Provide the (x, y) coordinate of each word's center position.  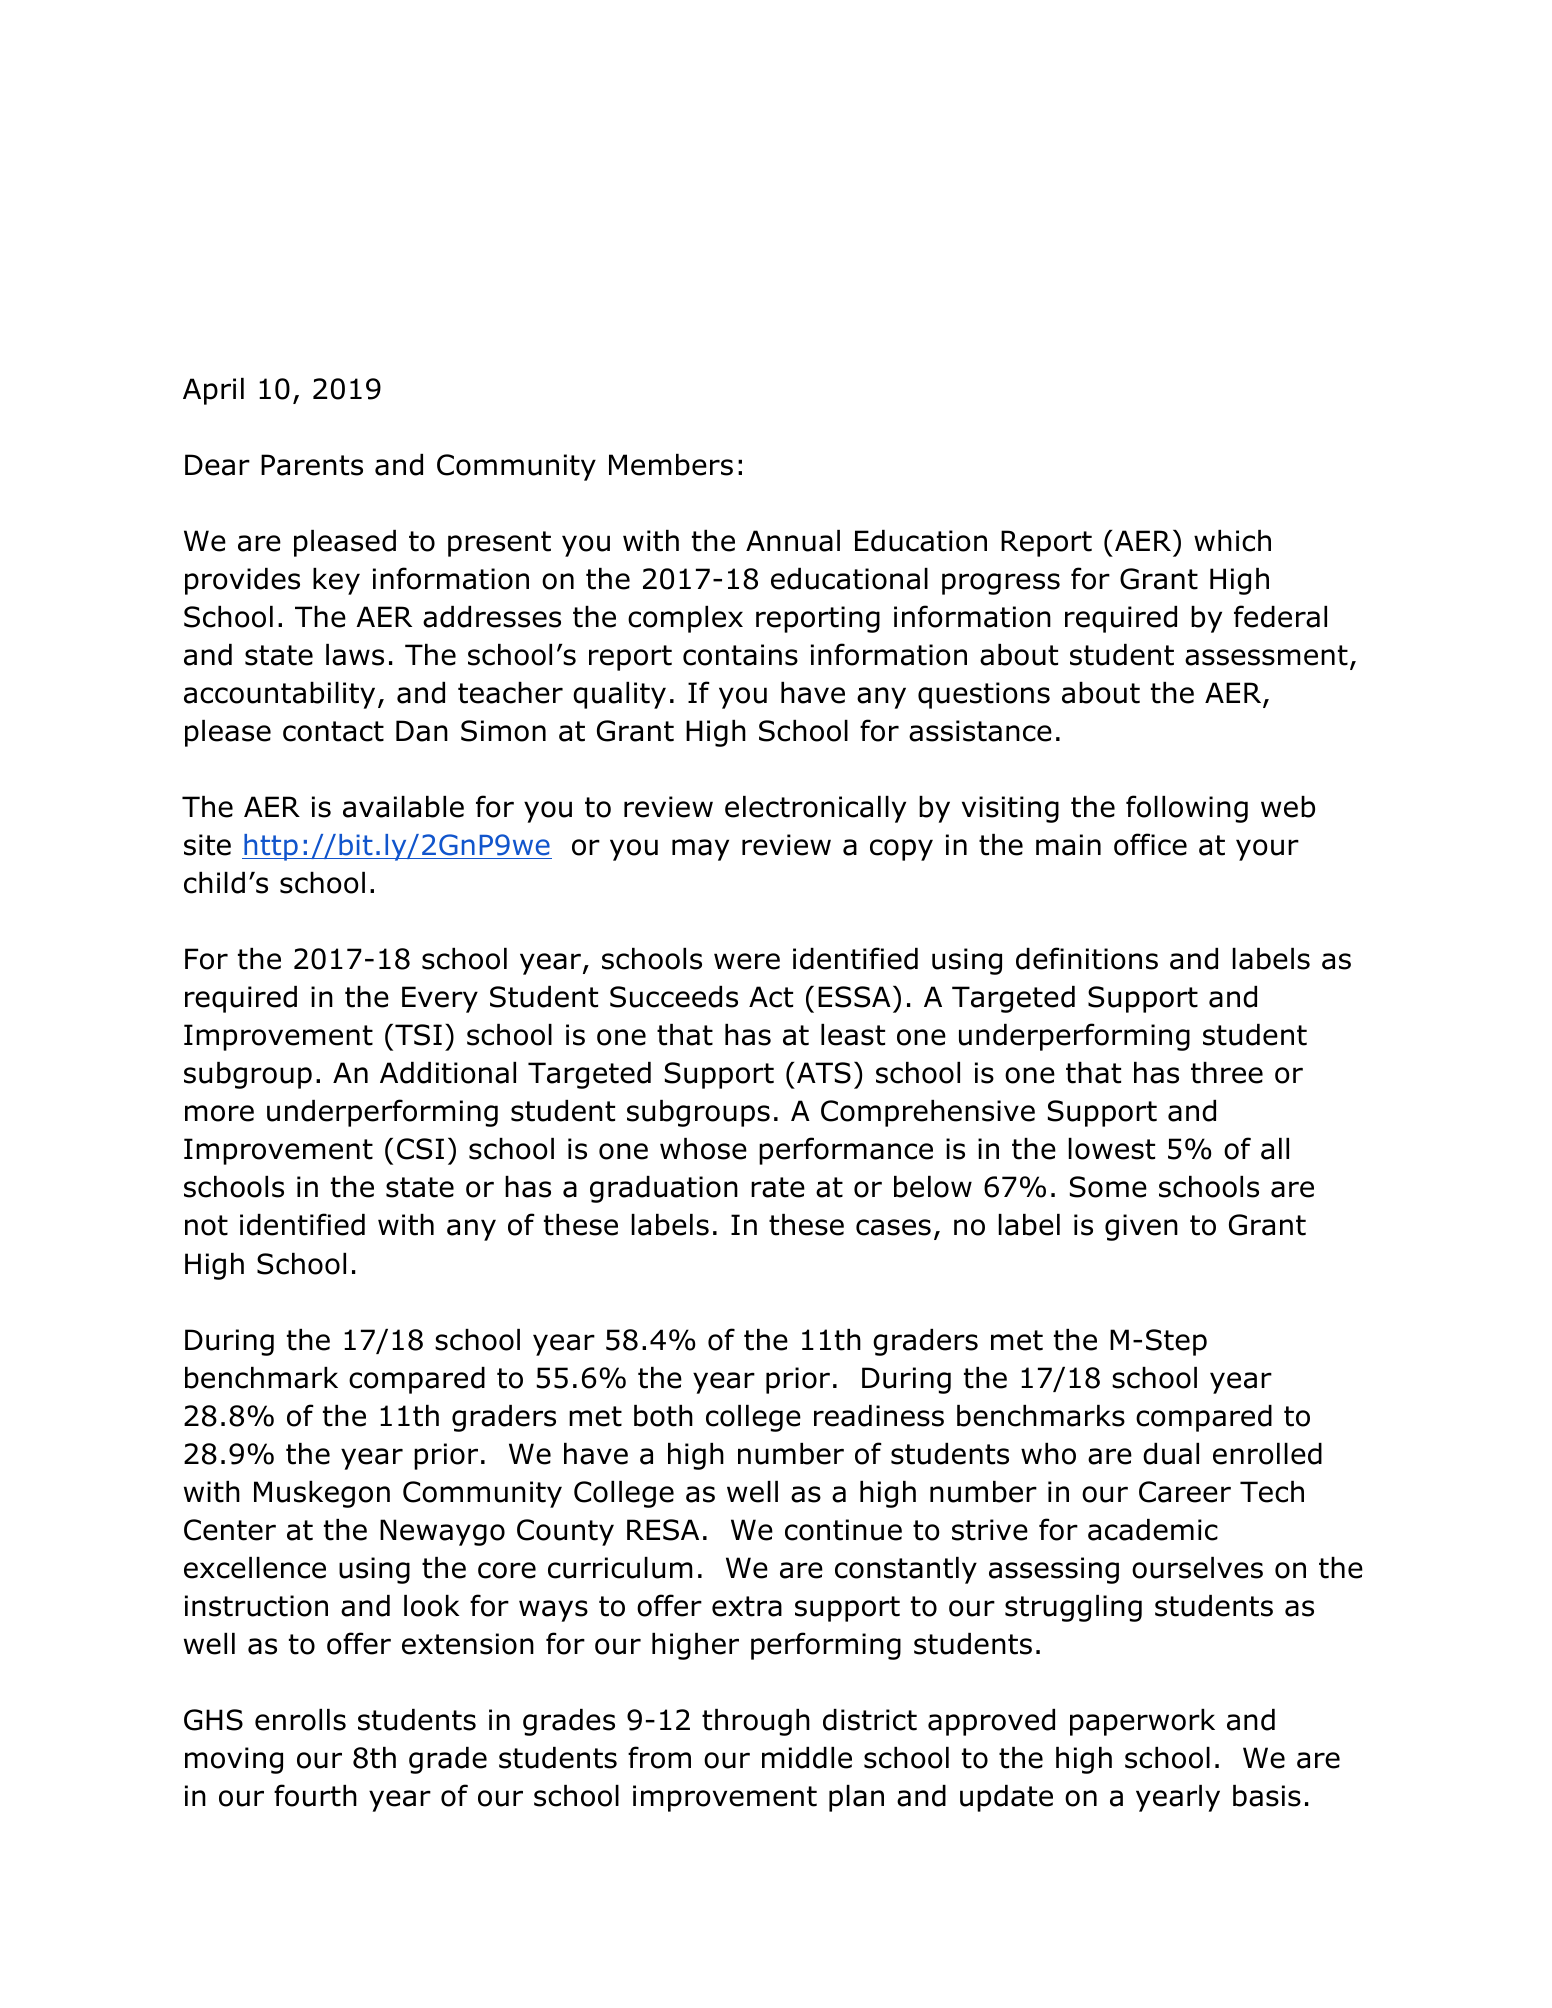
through (756, 1722)
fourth (315, 1795)
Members (671, 465)
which (1232, 541)
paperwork (1142, 1722)
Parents (312, 465)
